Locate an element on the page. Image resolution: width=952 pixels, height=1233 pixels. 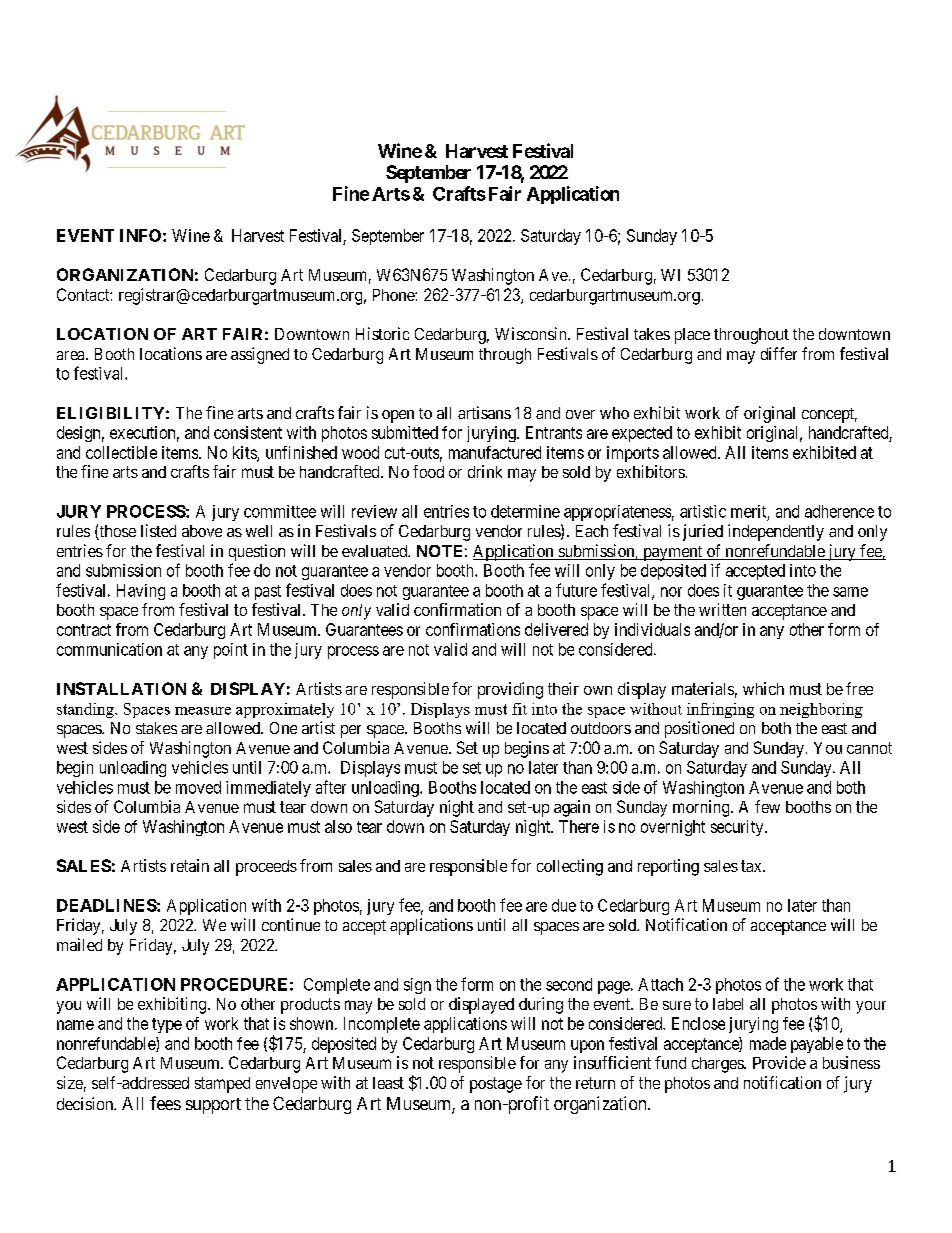
retain is located at coordinates (190, 865).
